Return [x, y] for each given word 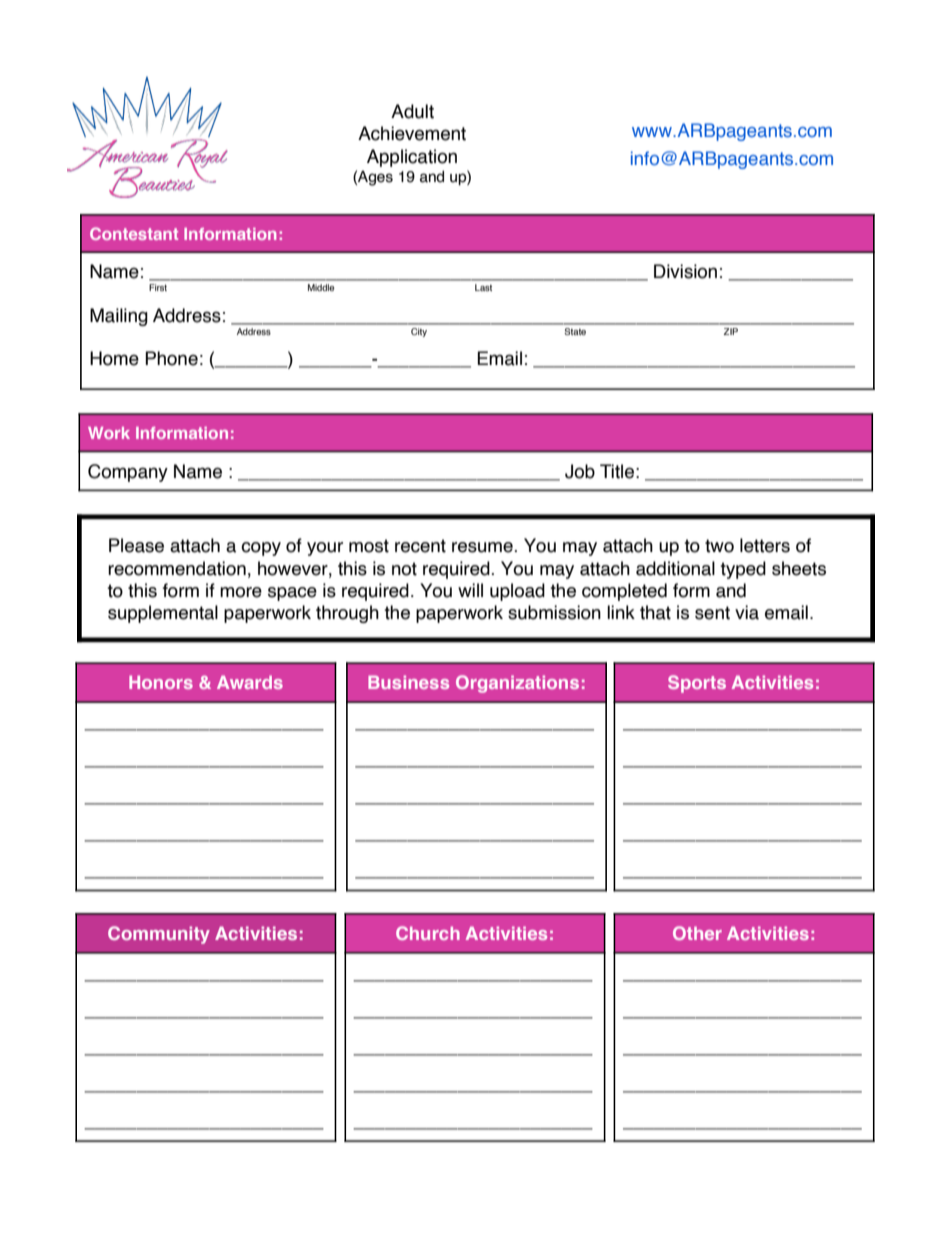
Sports [697, 684]
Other [697, 933]
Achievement [412, 133]
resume [483, 547]
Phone [171, 358]
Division [685, 271]
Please [136, 545]
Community [159, 935]
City [419, 332]
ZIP [730, 331]
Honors [161, 682]
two [719, 546]
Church [428, 933]
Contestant [134, 233]
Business [408, 682]
